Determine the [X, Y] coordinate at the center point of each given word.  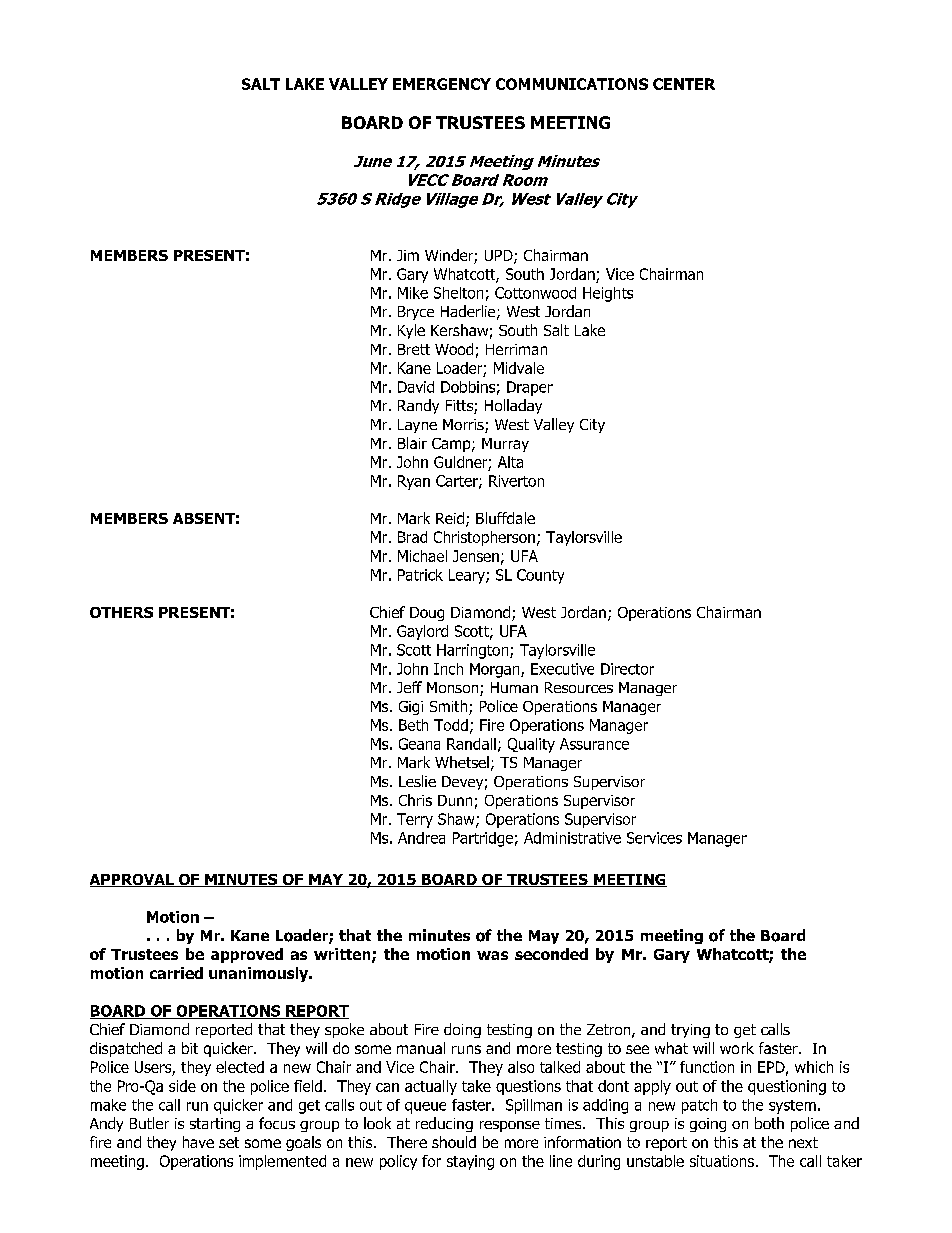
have [198, 1142]
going [708, 1125]
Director [627, 669]
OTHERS [121, 612]
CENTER [684, 84]
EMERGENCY [442, 84]
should [454, 1142]
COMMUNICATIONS [572, 84]
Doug [427, 614]
